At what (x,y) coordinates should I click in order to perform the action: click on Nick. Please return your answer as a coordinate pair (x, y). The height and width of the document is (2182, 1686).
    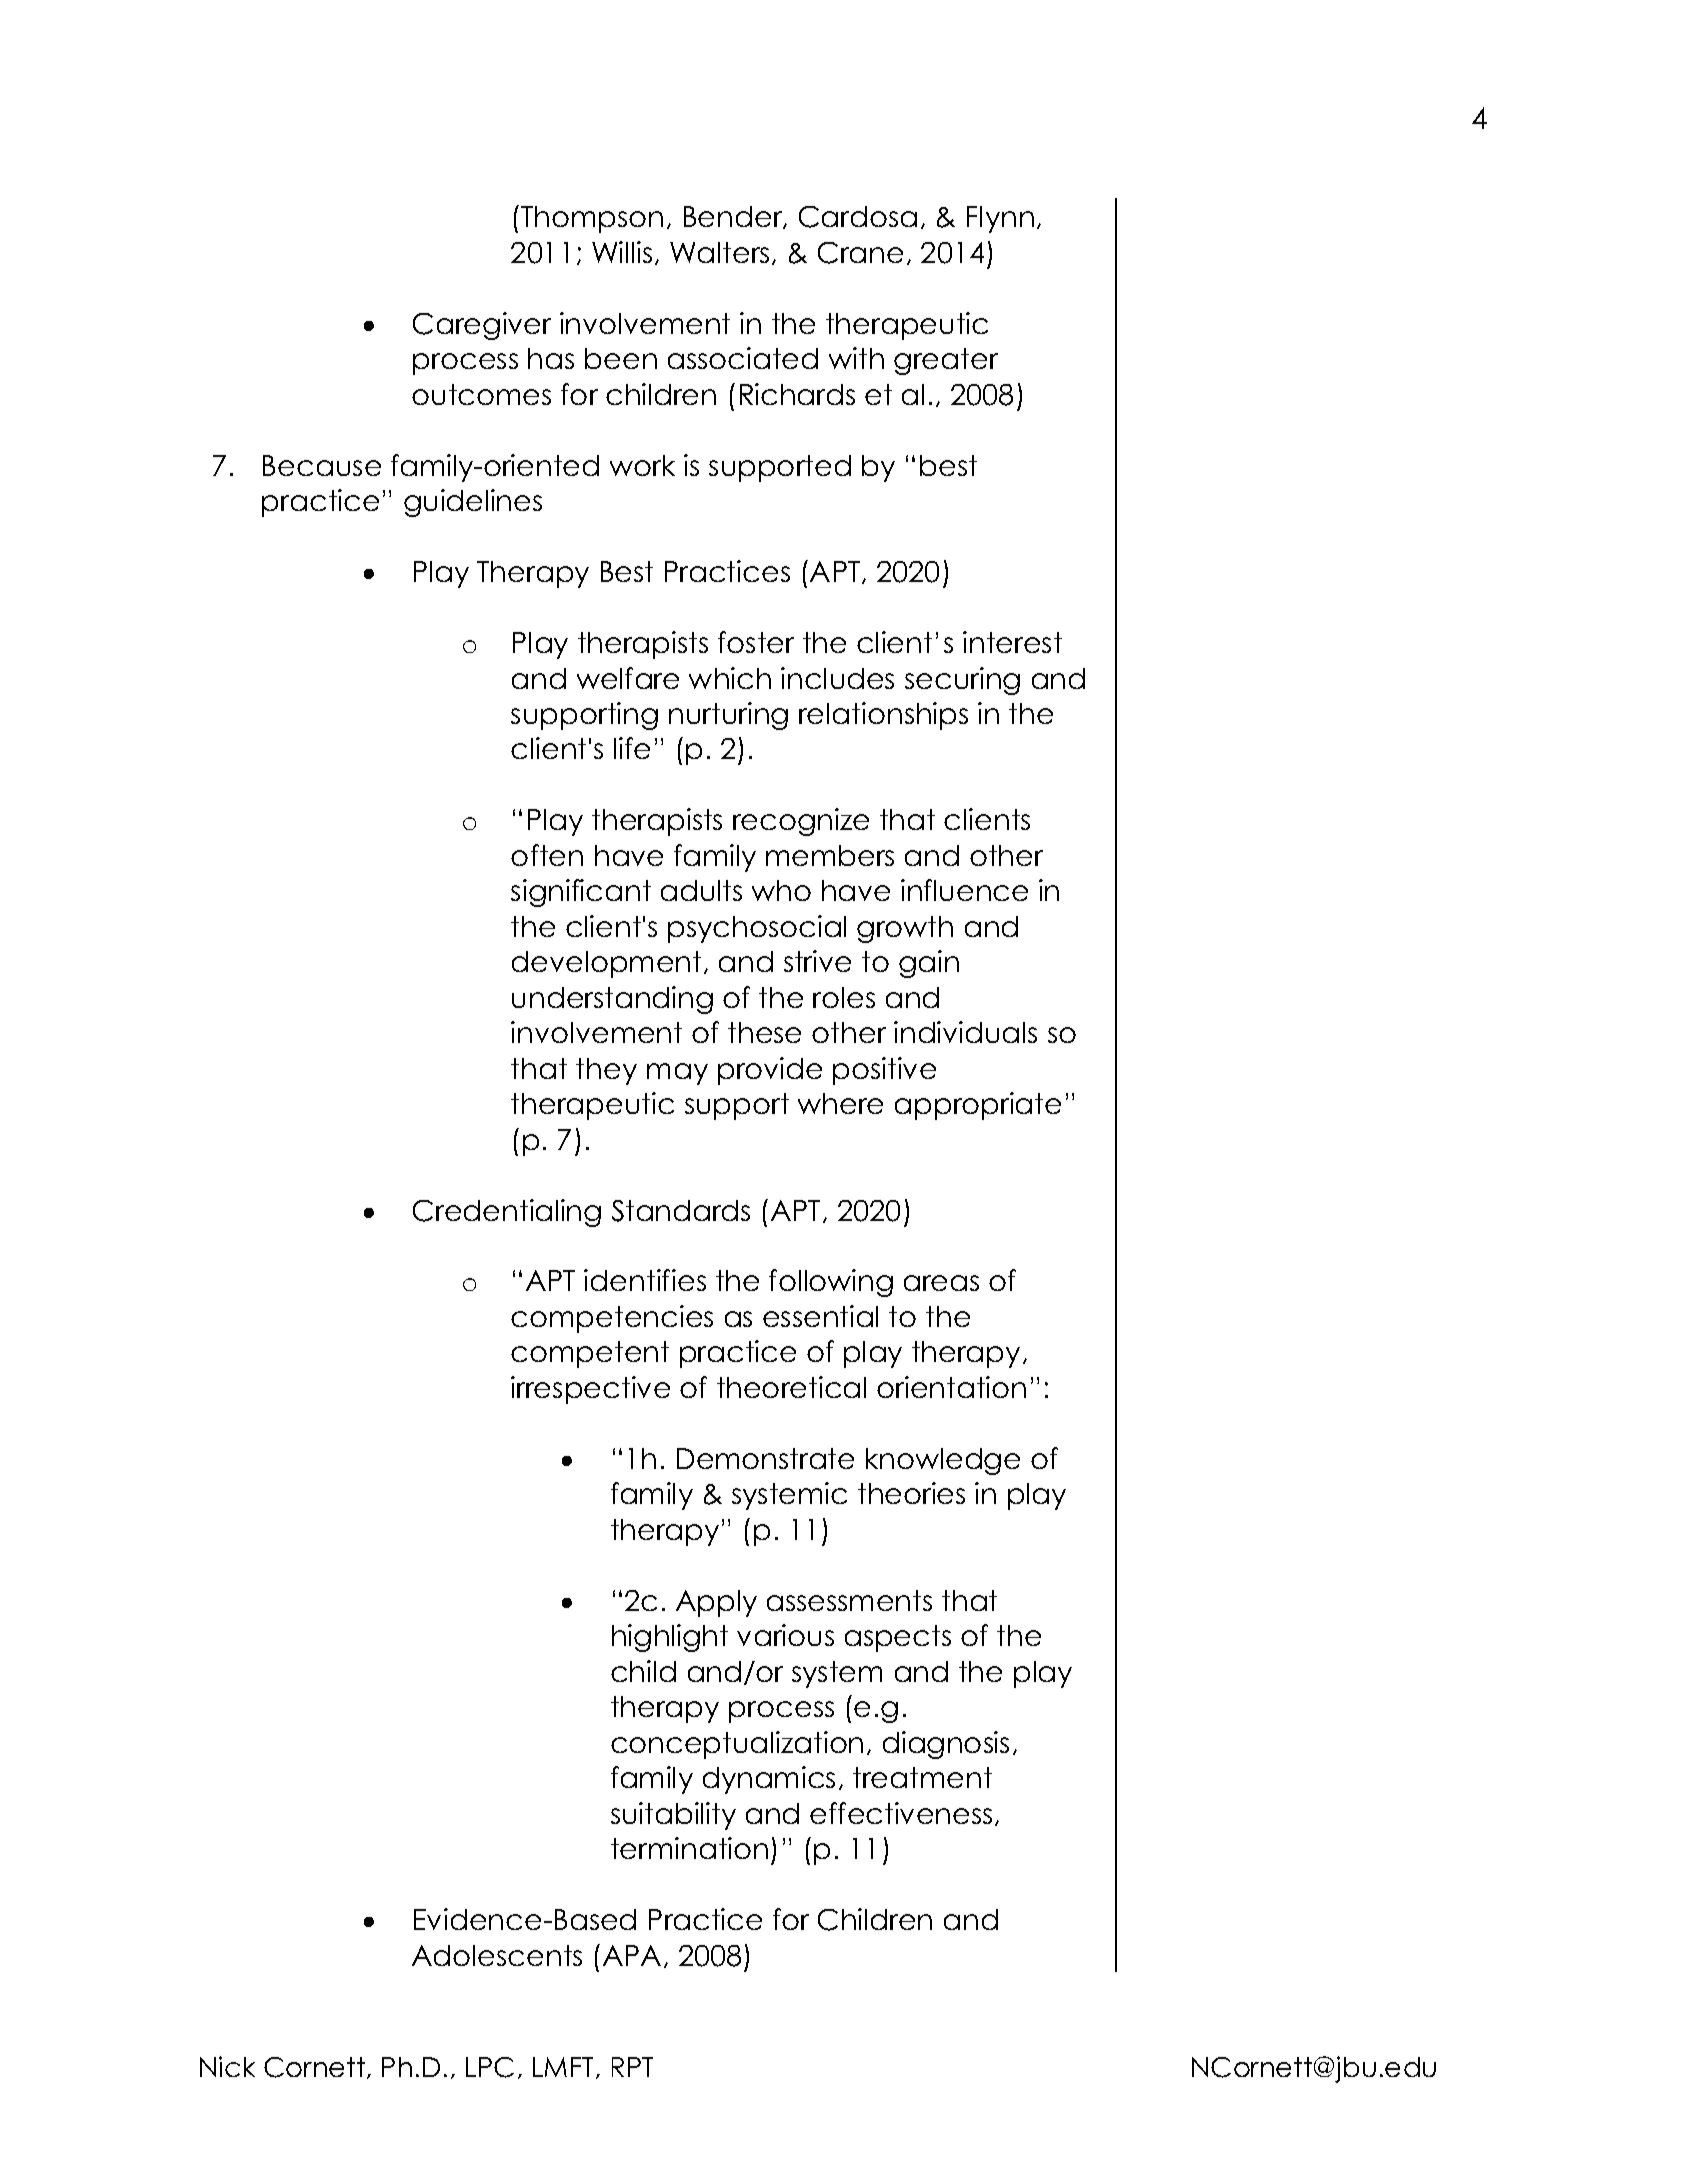
    Looking at the image, I should click on (227, 2066).
